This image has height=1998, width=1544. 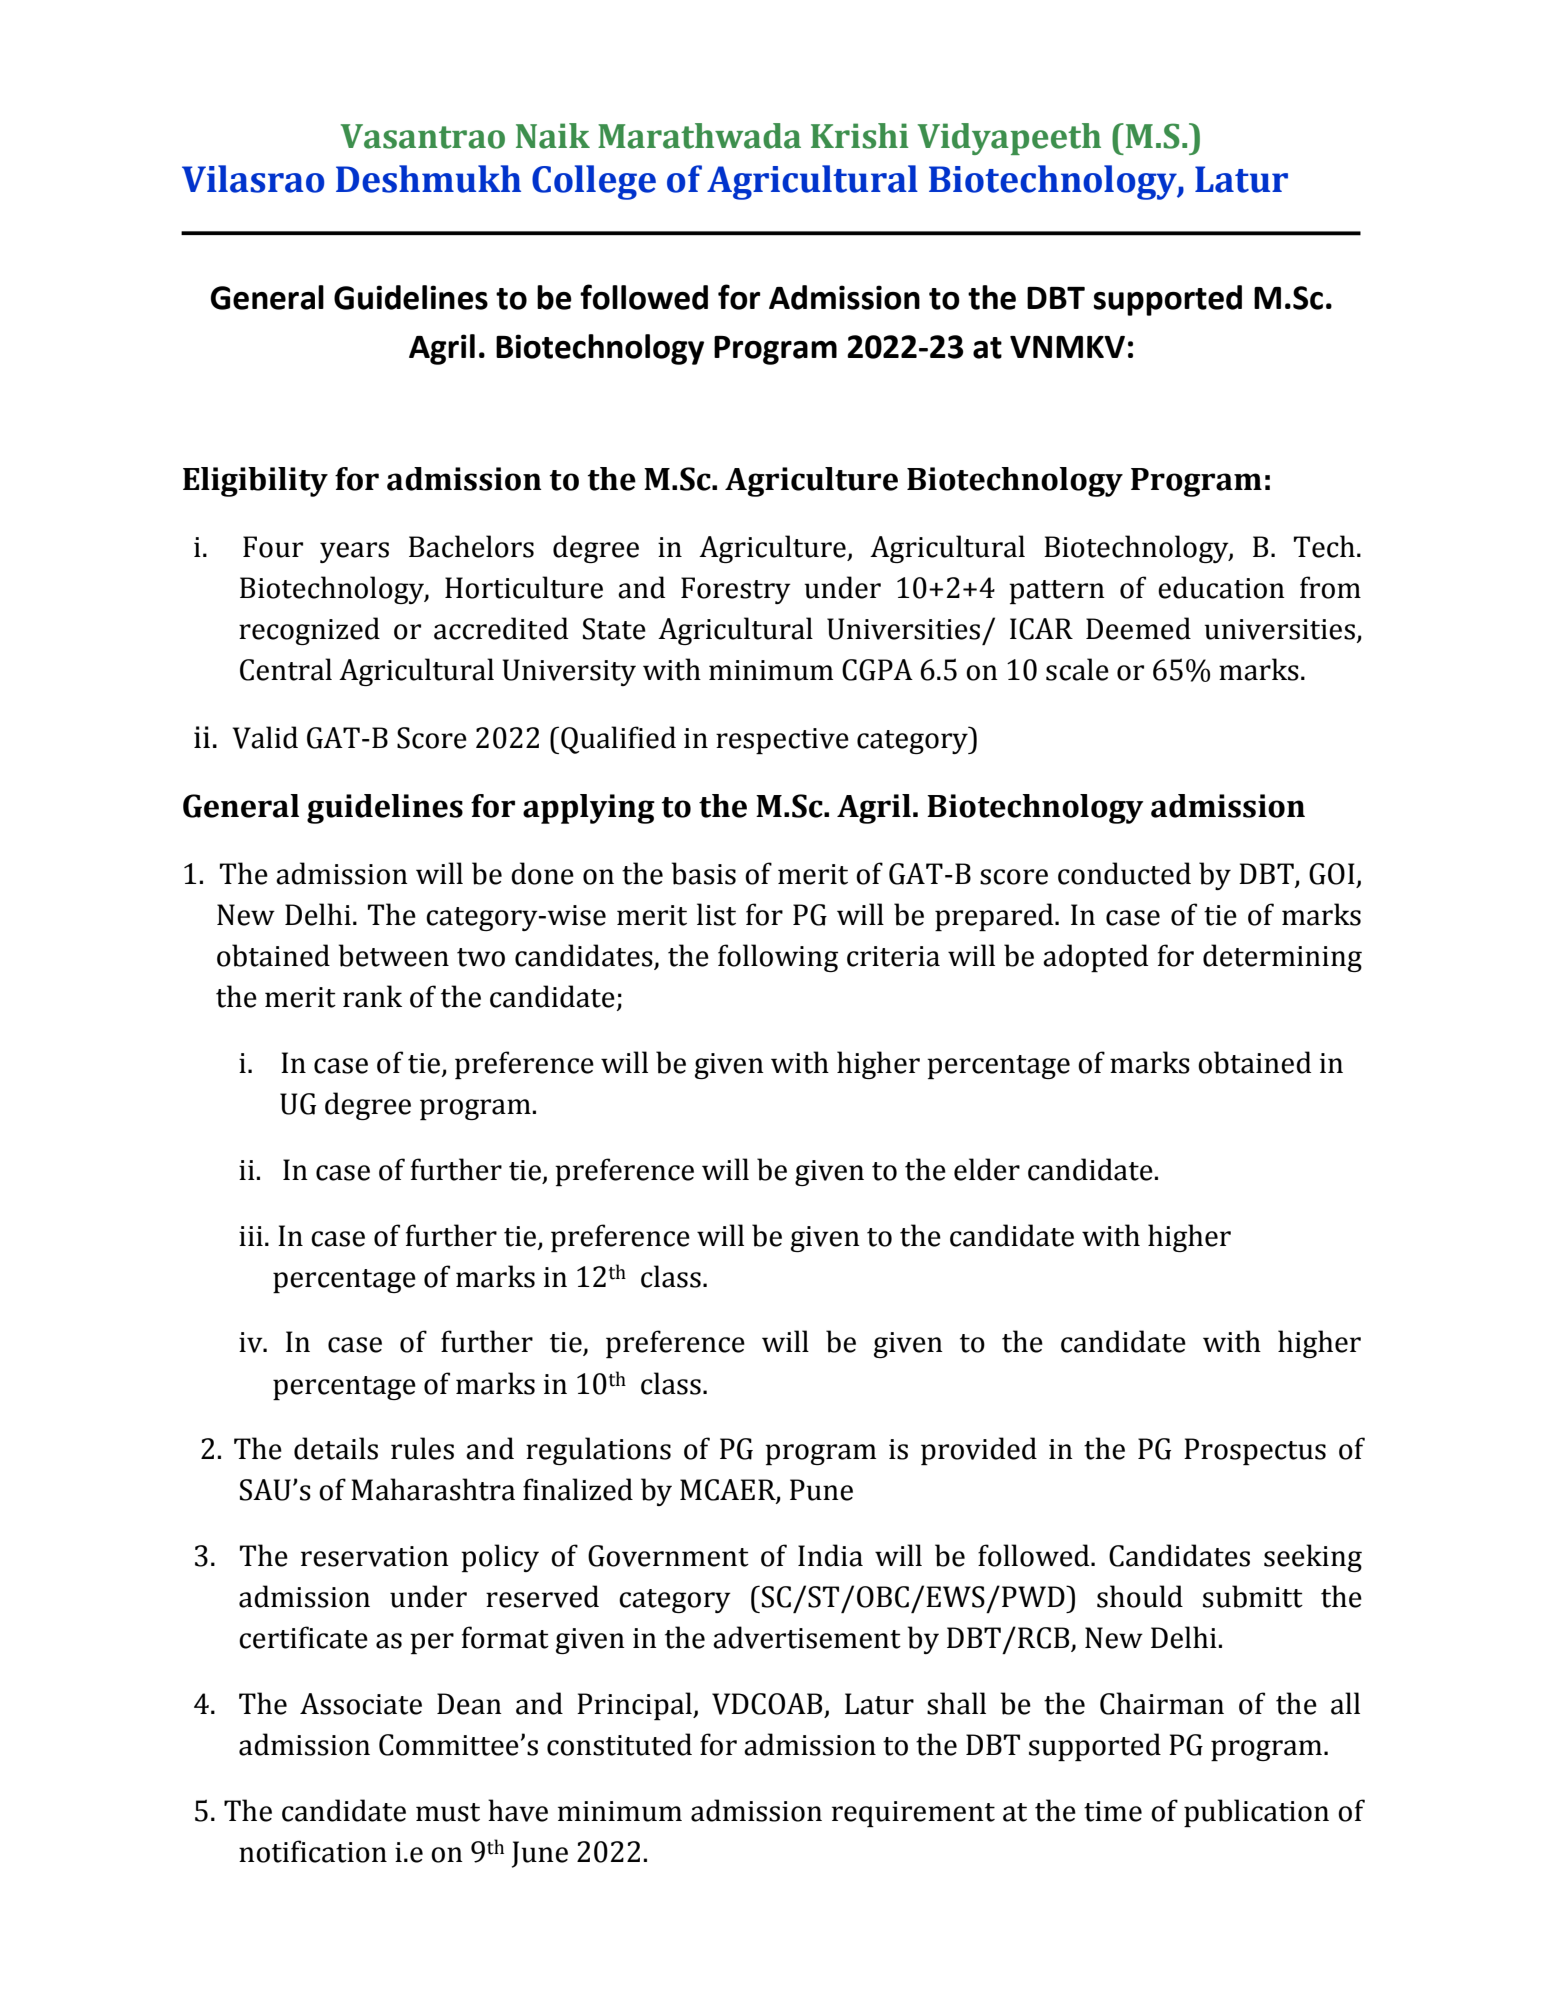 What do you see at coordinates (1330, 587) in the image?
I see `from` at bounding box center [1330, 587].
